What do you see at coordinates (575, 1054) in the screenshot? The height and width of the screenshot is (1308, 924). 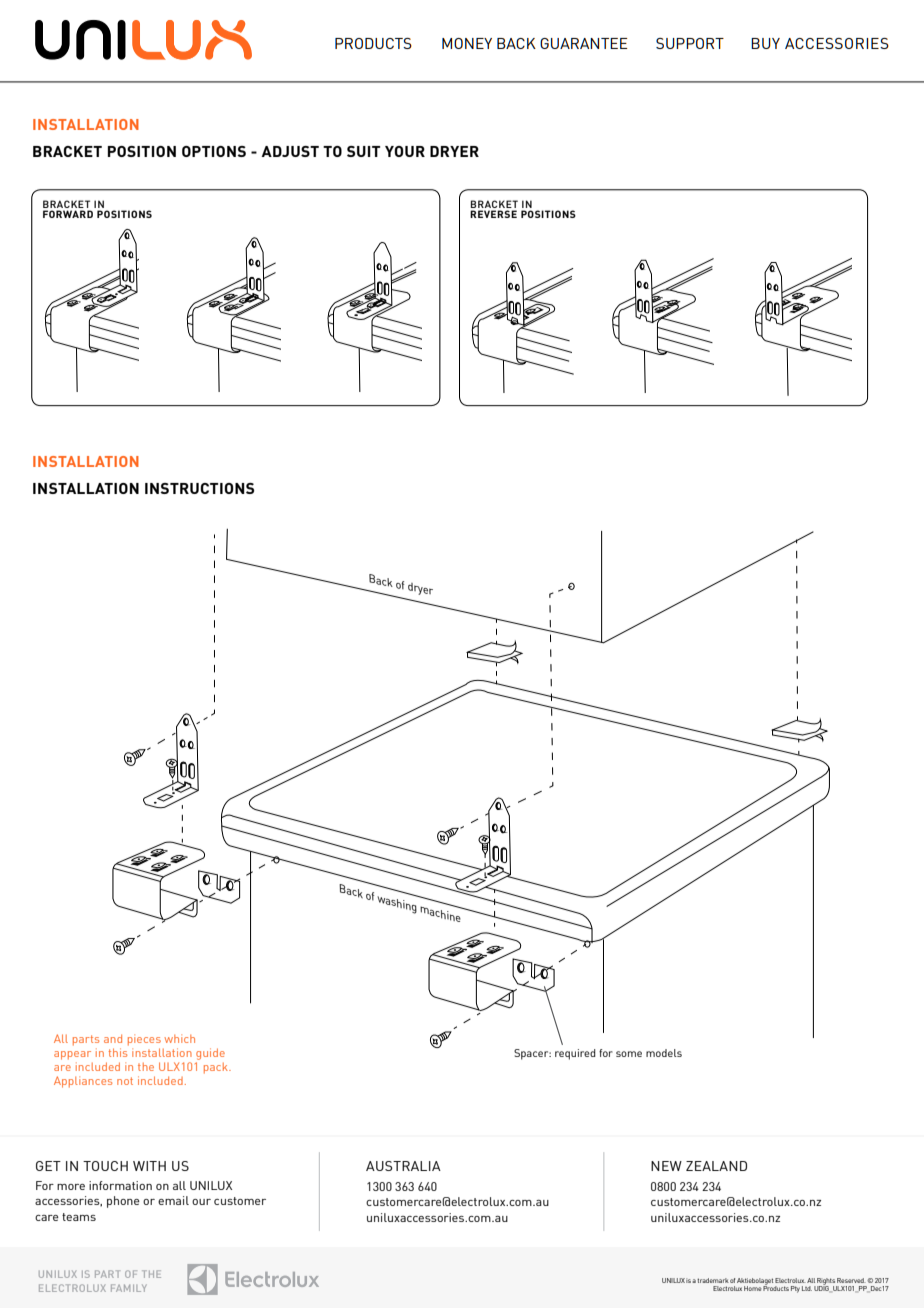 I see `required` at bounding box center [575, 1054].
